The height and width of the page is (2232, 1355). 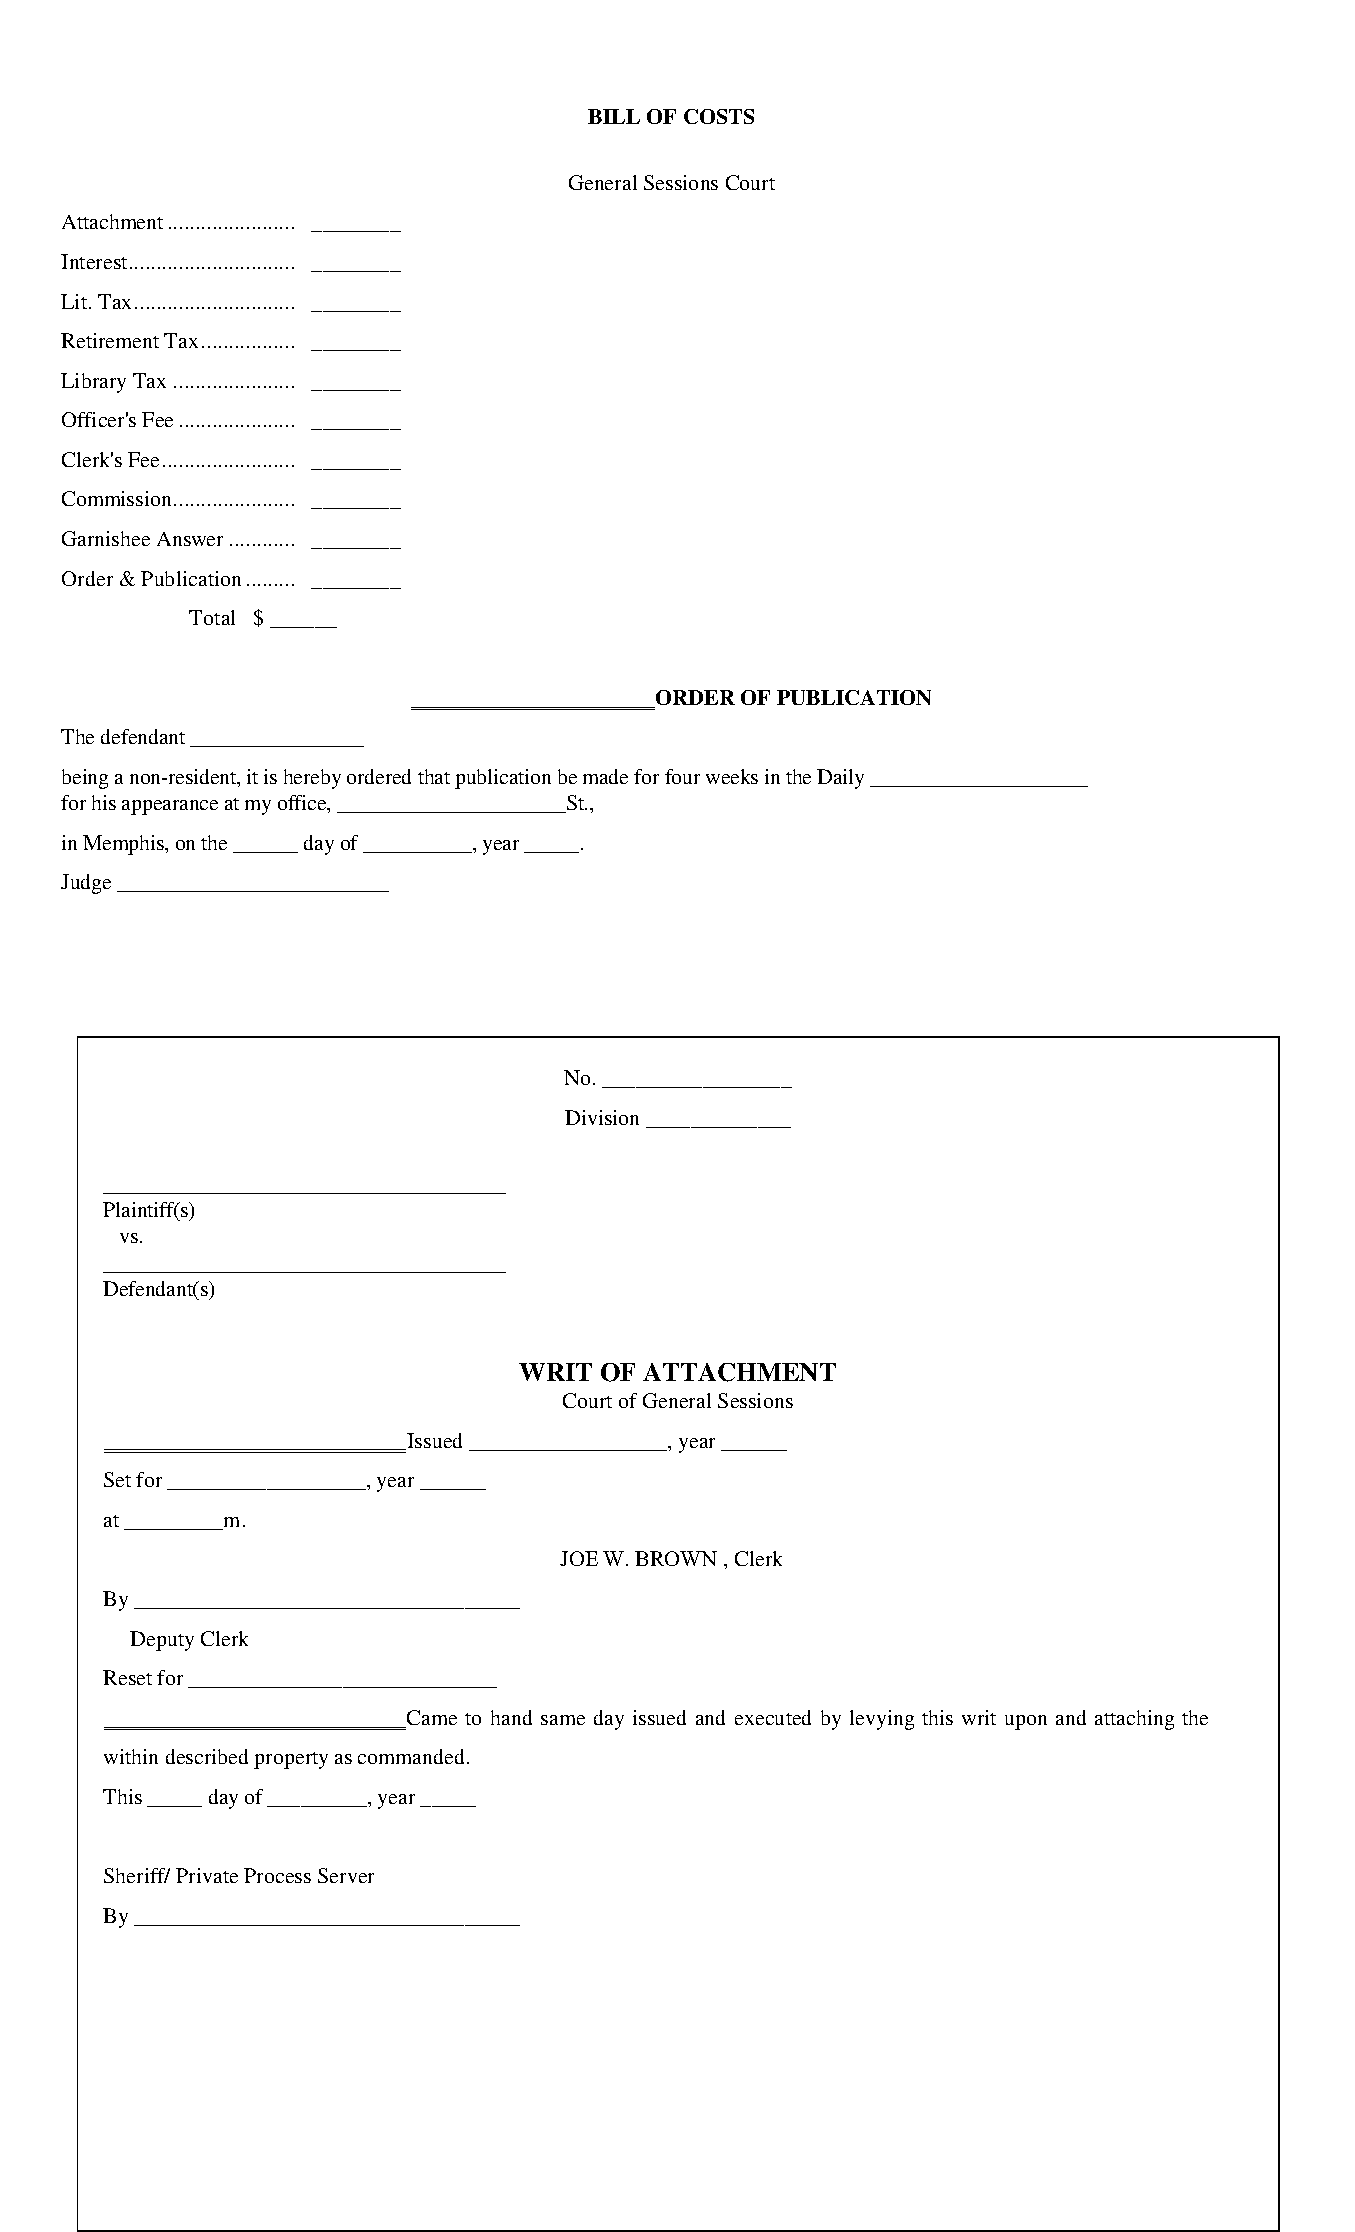 What do you see at coordinates (94, 261) in the page?
I see `Interest` at bounding box center [94, 261].
